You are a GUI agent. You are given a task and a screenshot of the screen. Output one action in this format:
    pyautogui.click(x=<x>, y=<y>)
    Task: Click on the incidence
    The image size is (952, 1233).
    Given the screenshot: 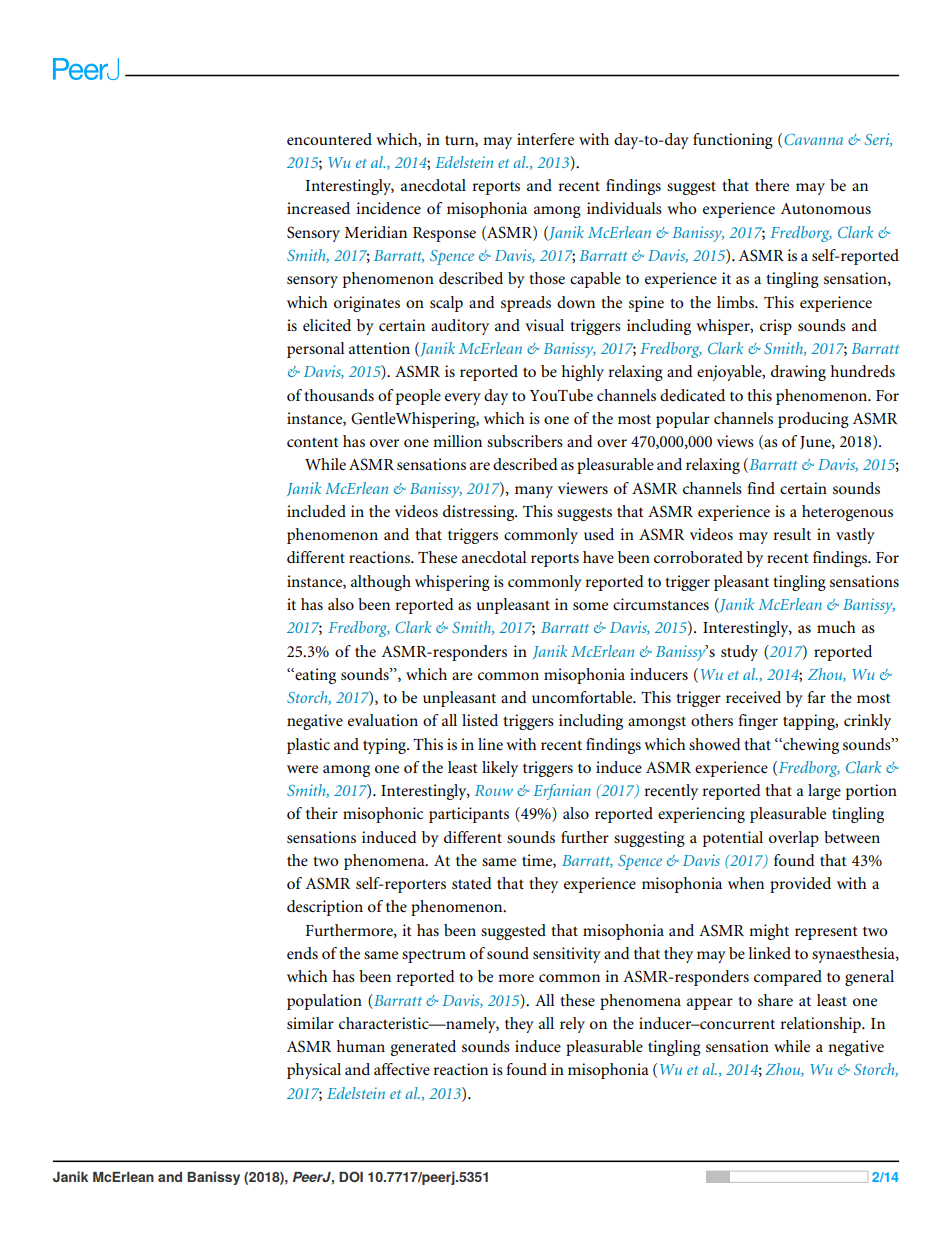 What is the action you would take?
    pyautogui.click(x=388, y=208)
